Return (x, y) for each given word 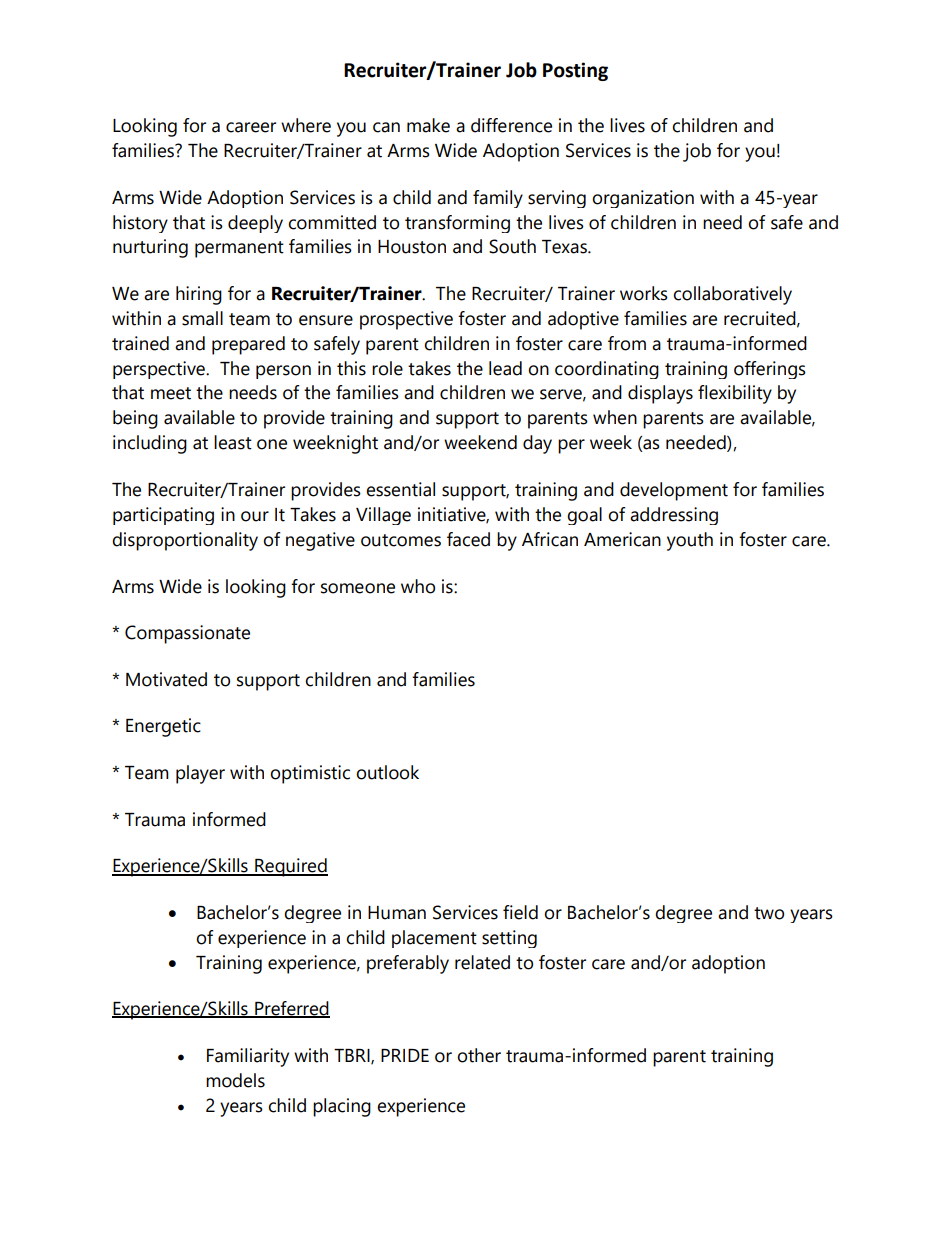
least (233, 442)
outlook (387, 772)
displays (660, 394)
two (769, 913)
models (235, 1080)
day (537, 444)
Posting (575, 71)
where (306, 125)
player (200, 774)
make (428, 125)
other (479, 1055)
